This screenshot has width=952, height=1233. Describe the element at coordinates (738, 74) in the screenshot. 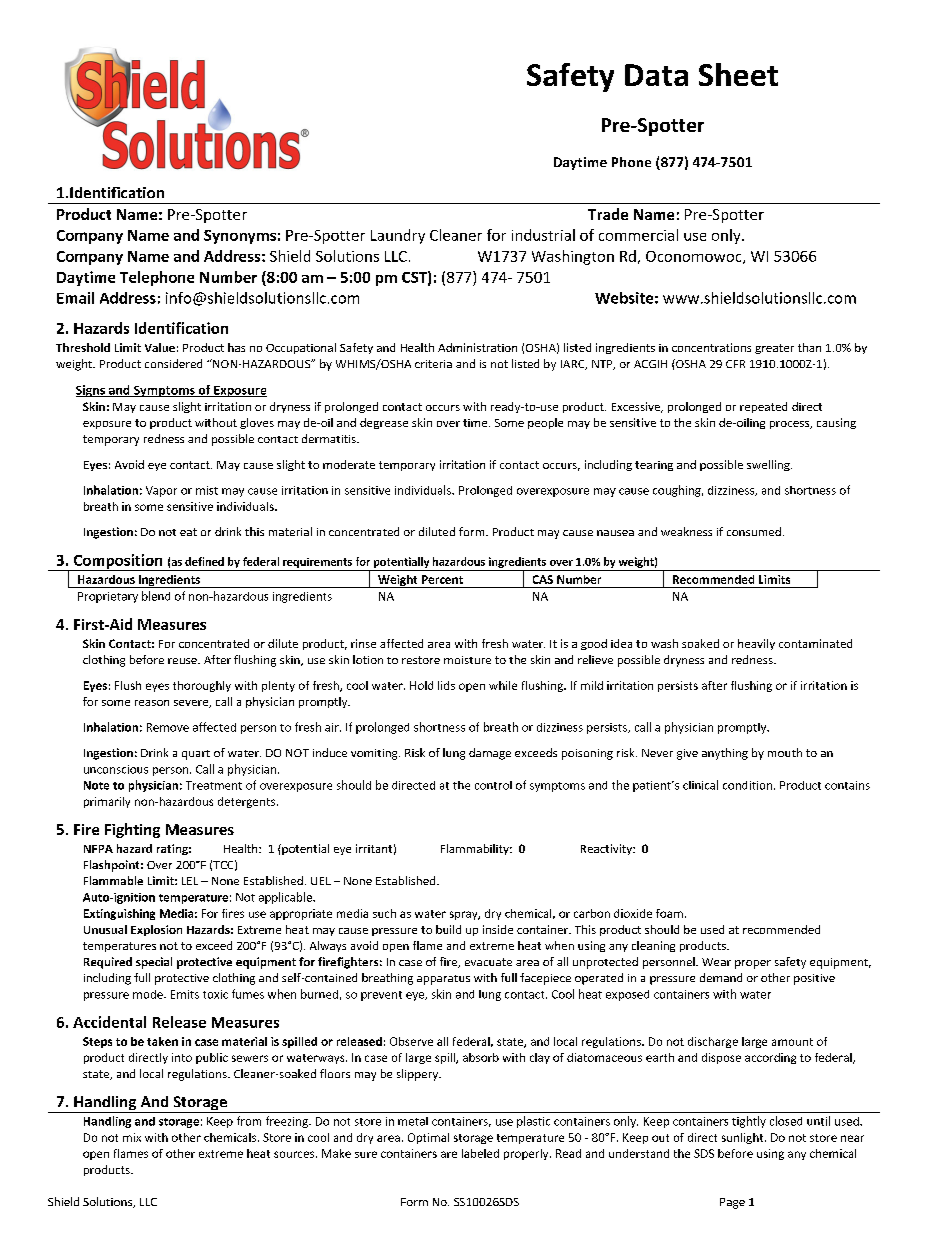

I see `Sheet` at that location.
